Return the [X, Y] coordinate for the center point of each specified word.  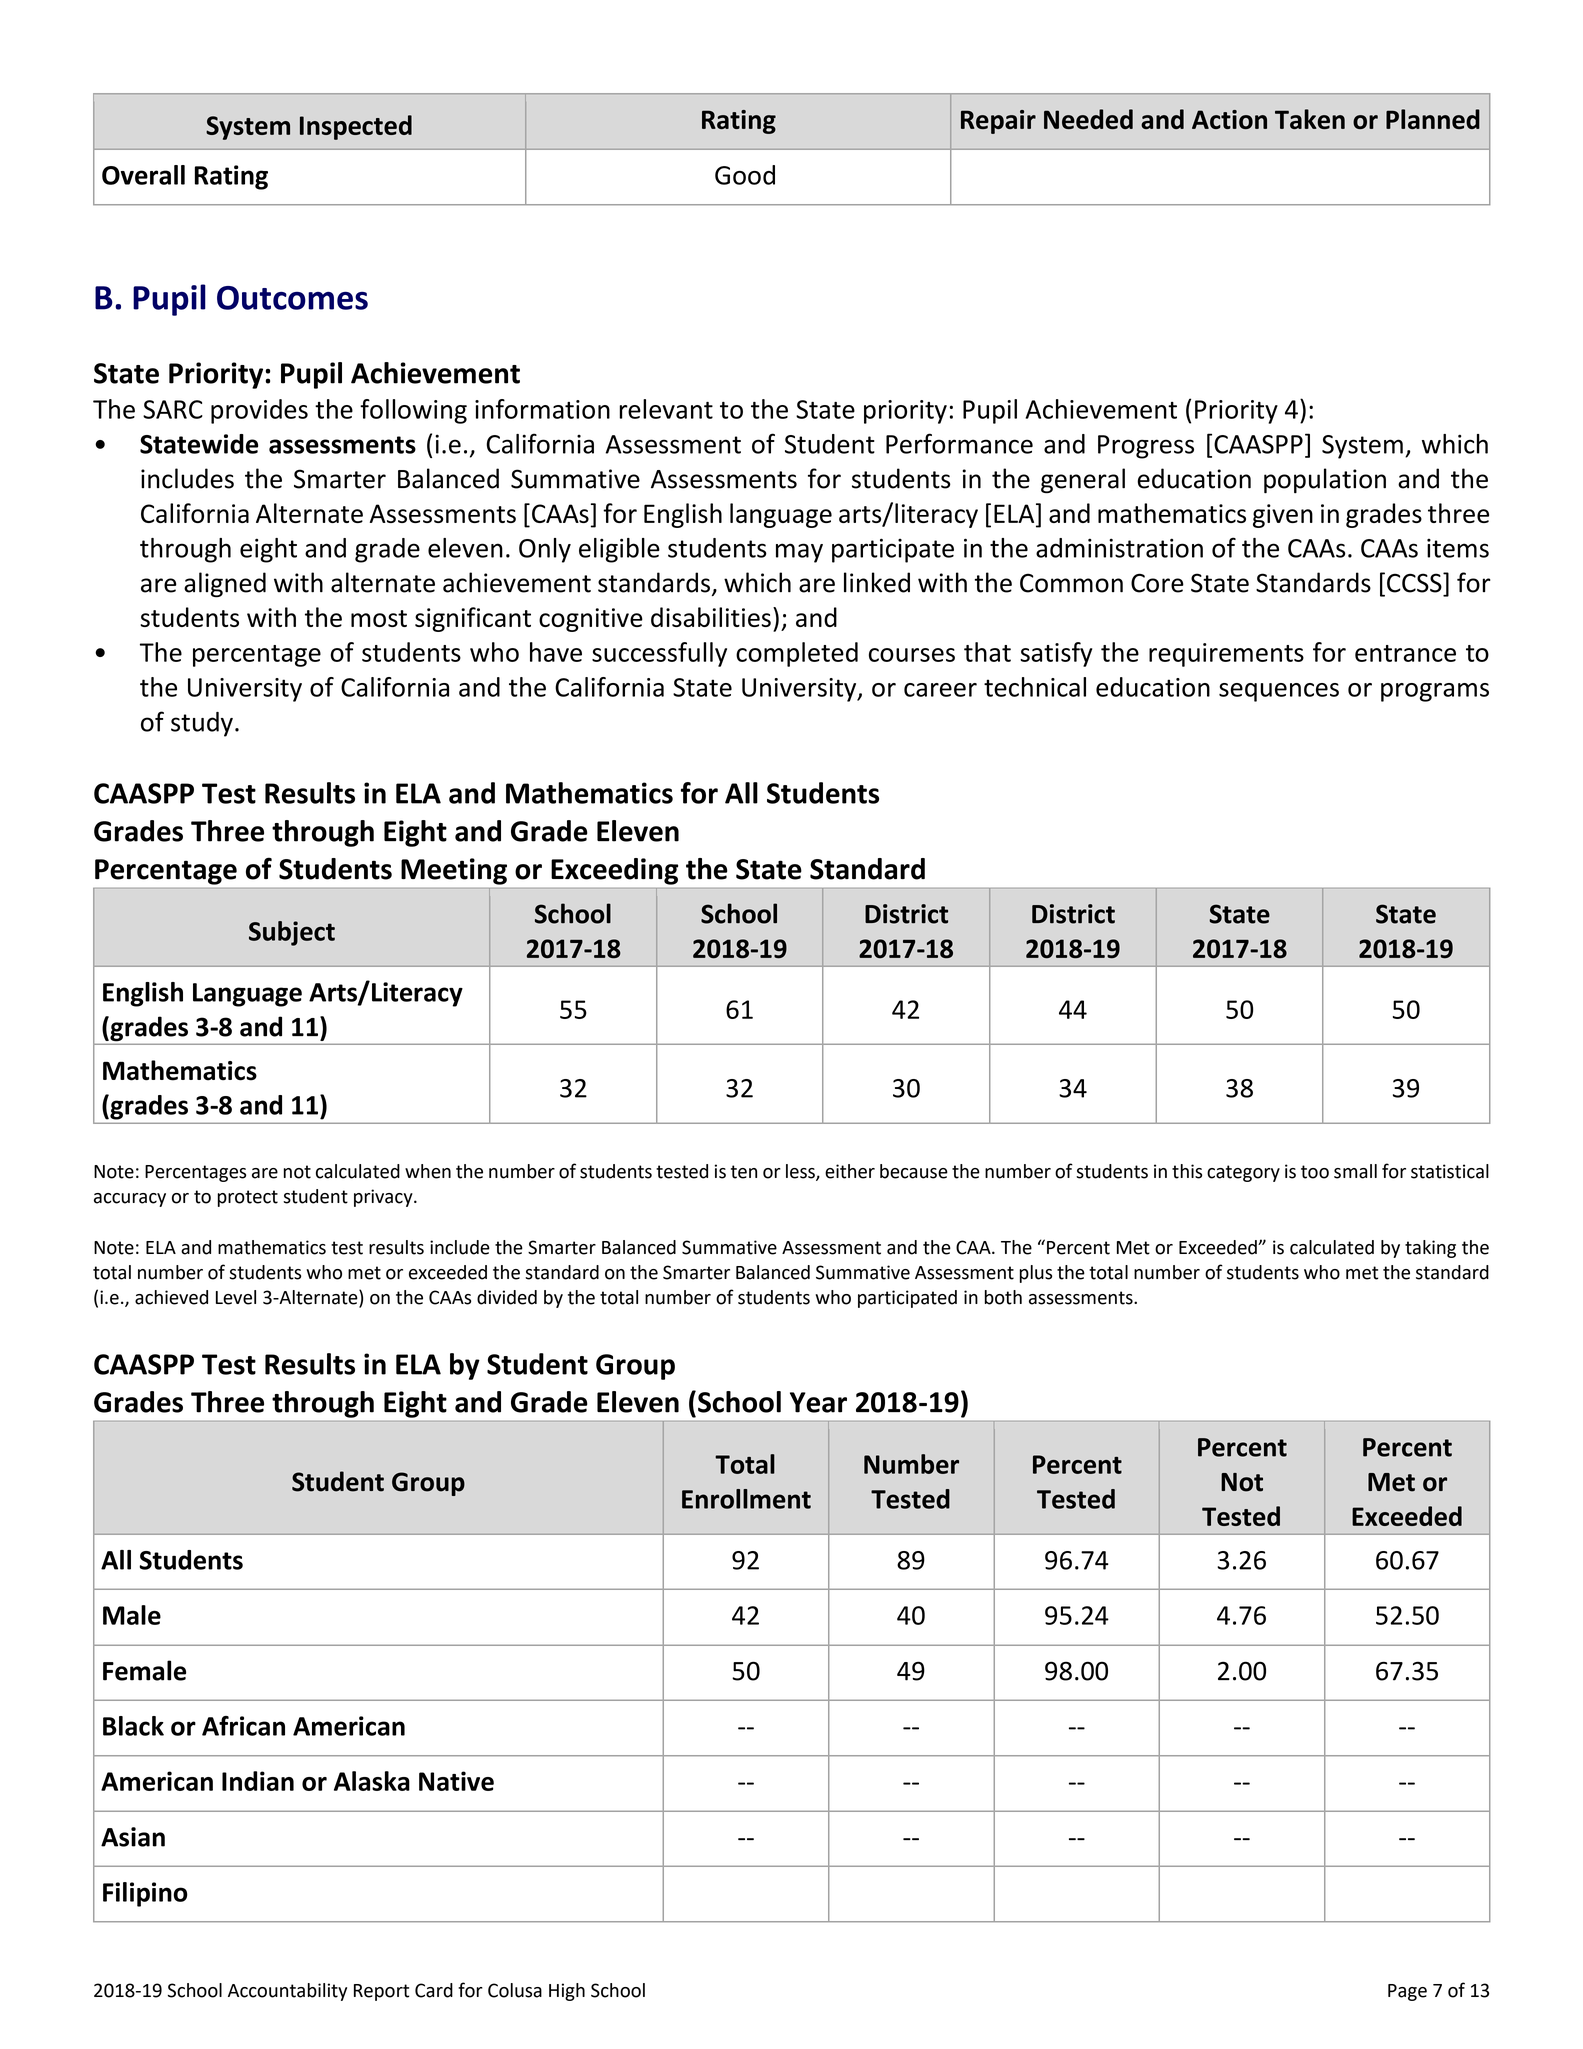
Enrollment [746, 1499]
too [1315, 1172]
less [801, 1172]
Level [236, 1297]
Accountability [287, 1992]
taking [1430, 1249]
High [567, 1992]
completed [797, 654]
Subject [292, 933]
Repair [998, 122]
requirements [1226, 655]
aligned [225, 585]
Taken [1310, 119]
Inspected [356, 127]
